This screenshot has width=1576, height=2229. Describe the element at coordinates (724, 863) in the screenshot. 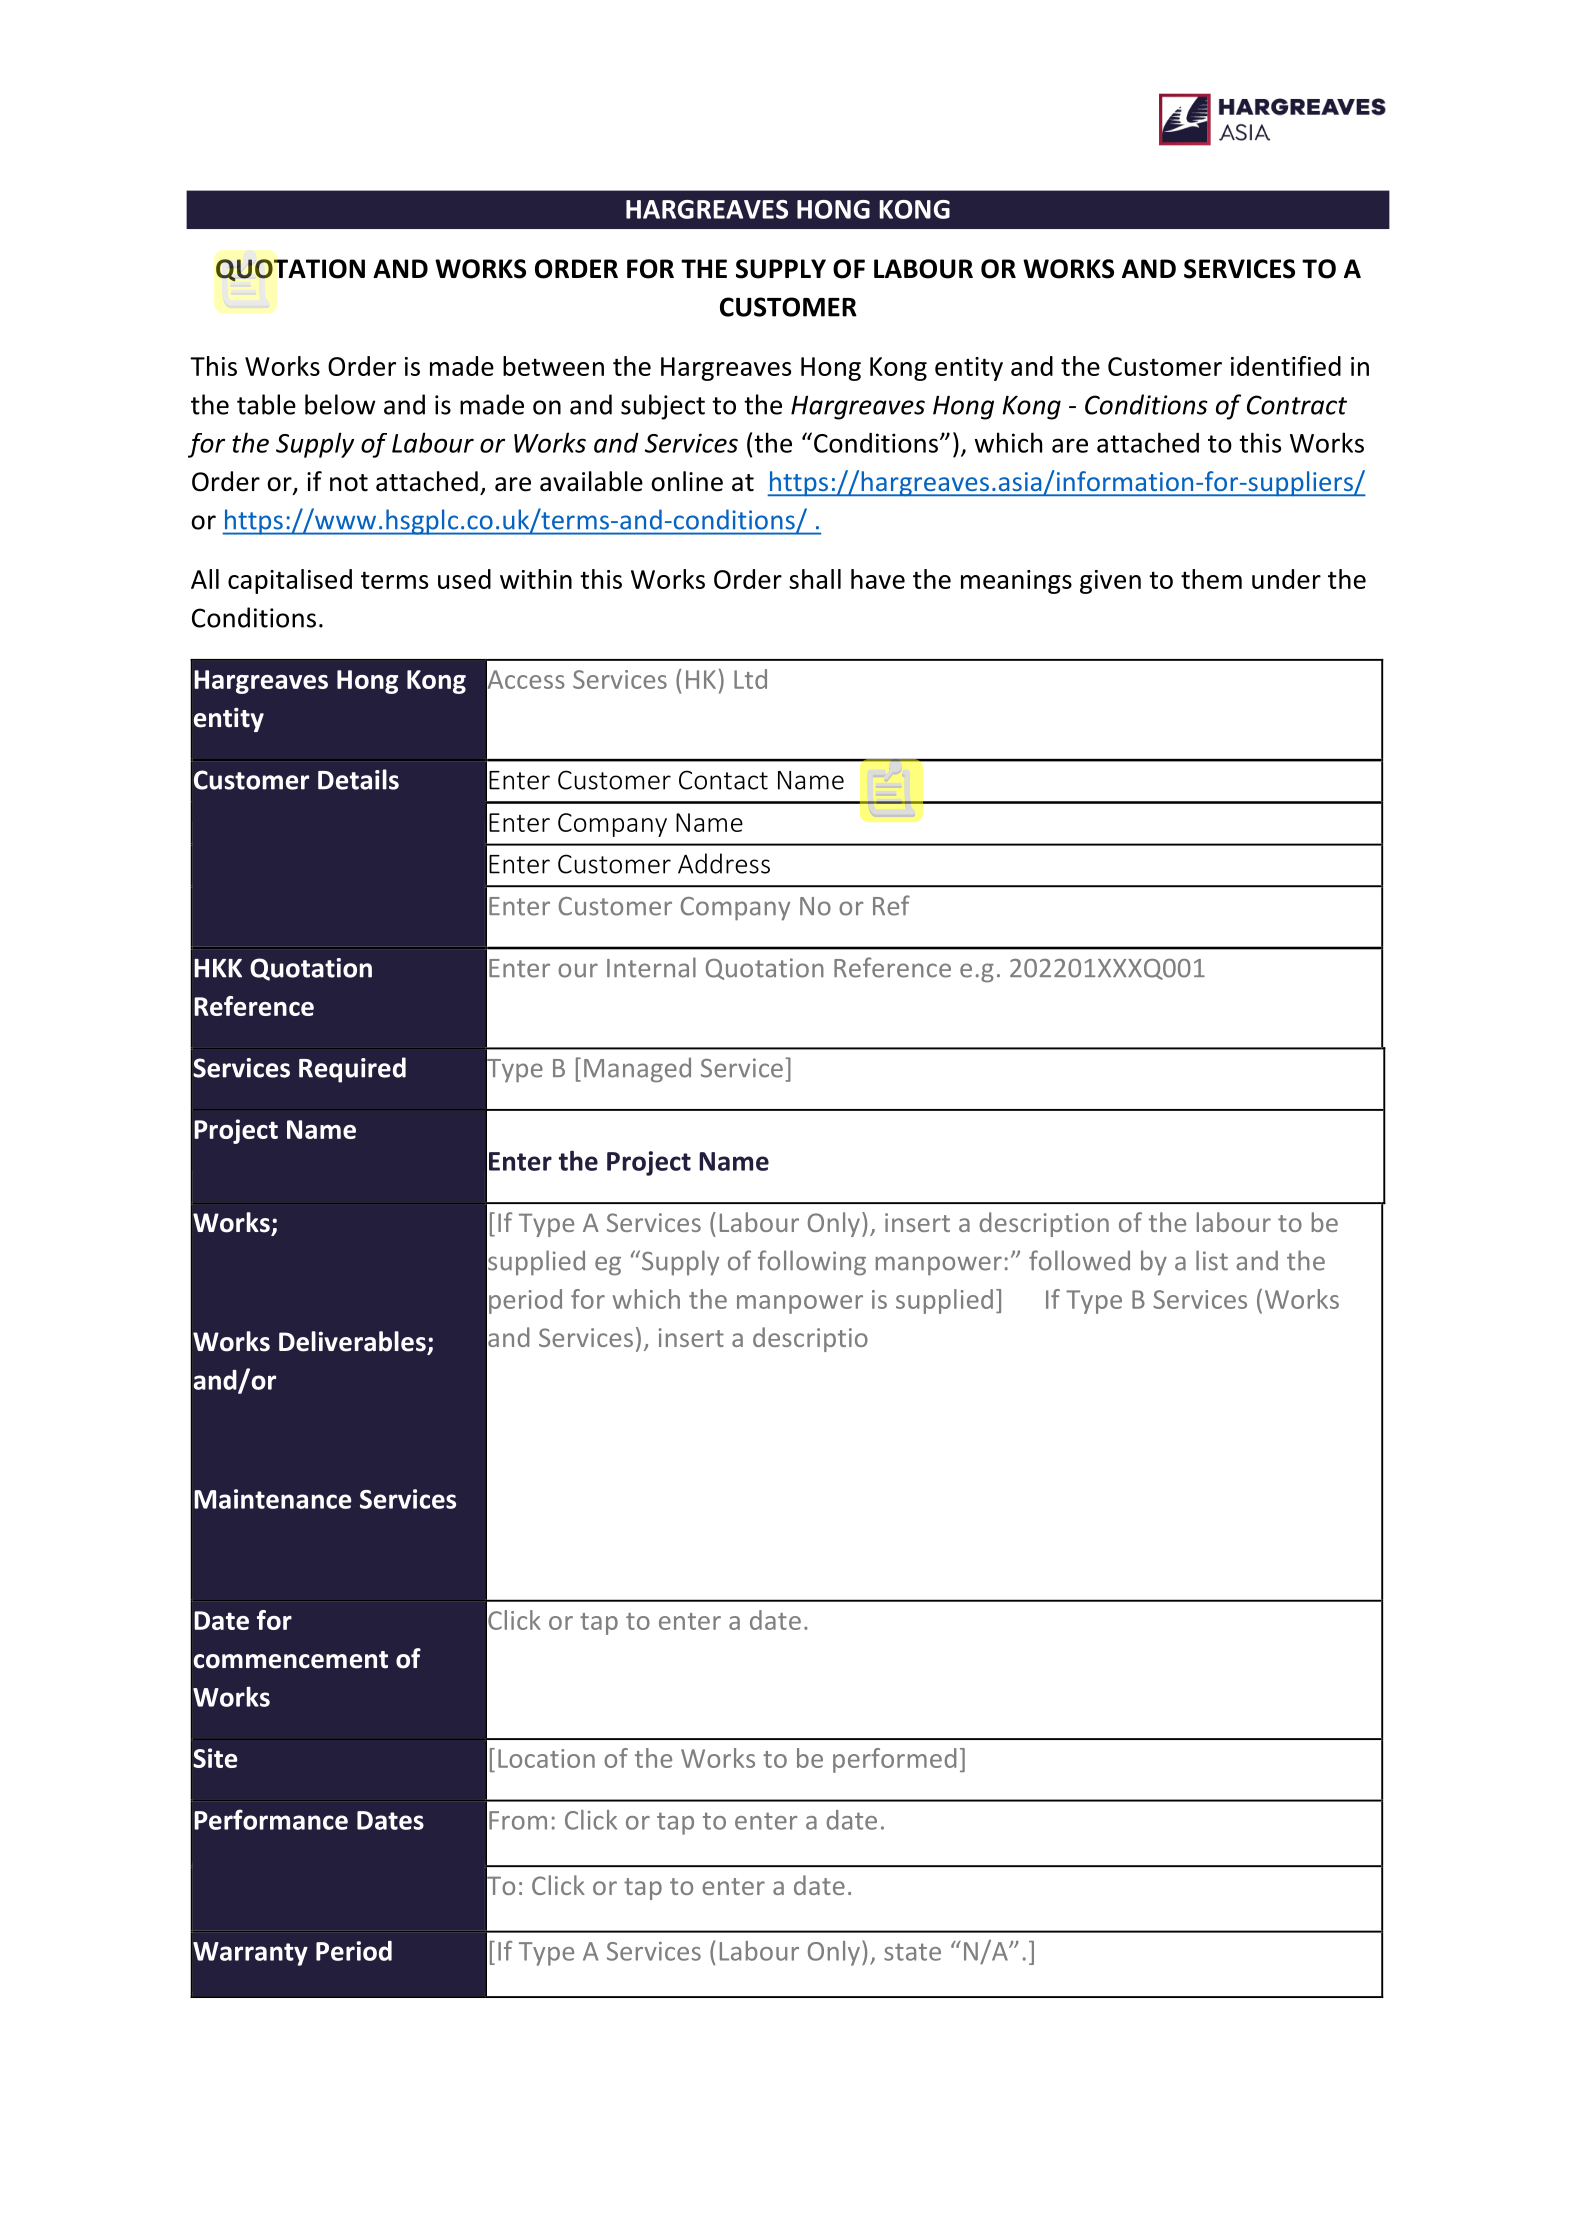

I see `Address` at that location.
